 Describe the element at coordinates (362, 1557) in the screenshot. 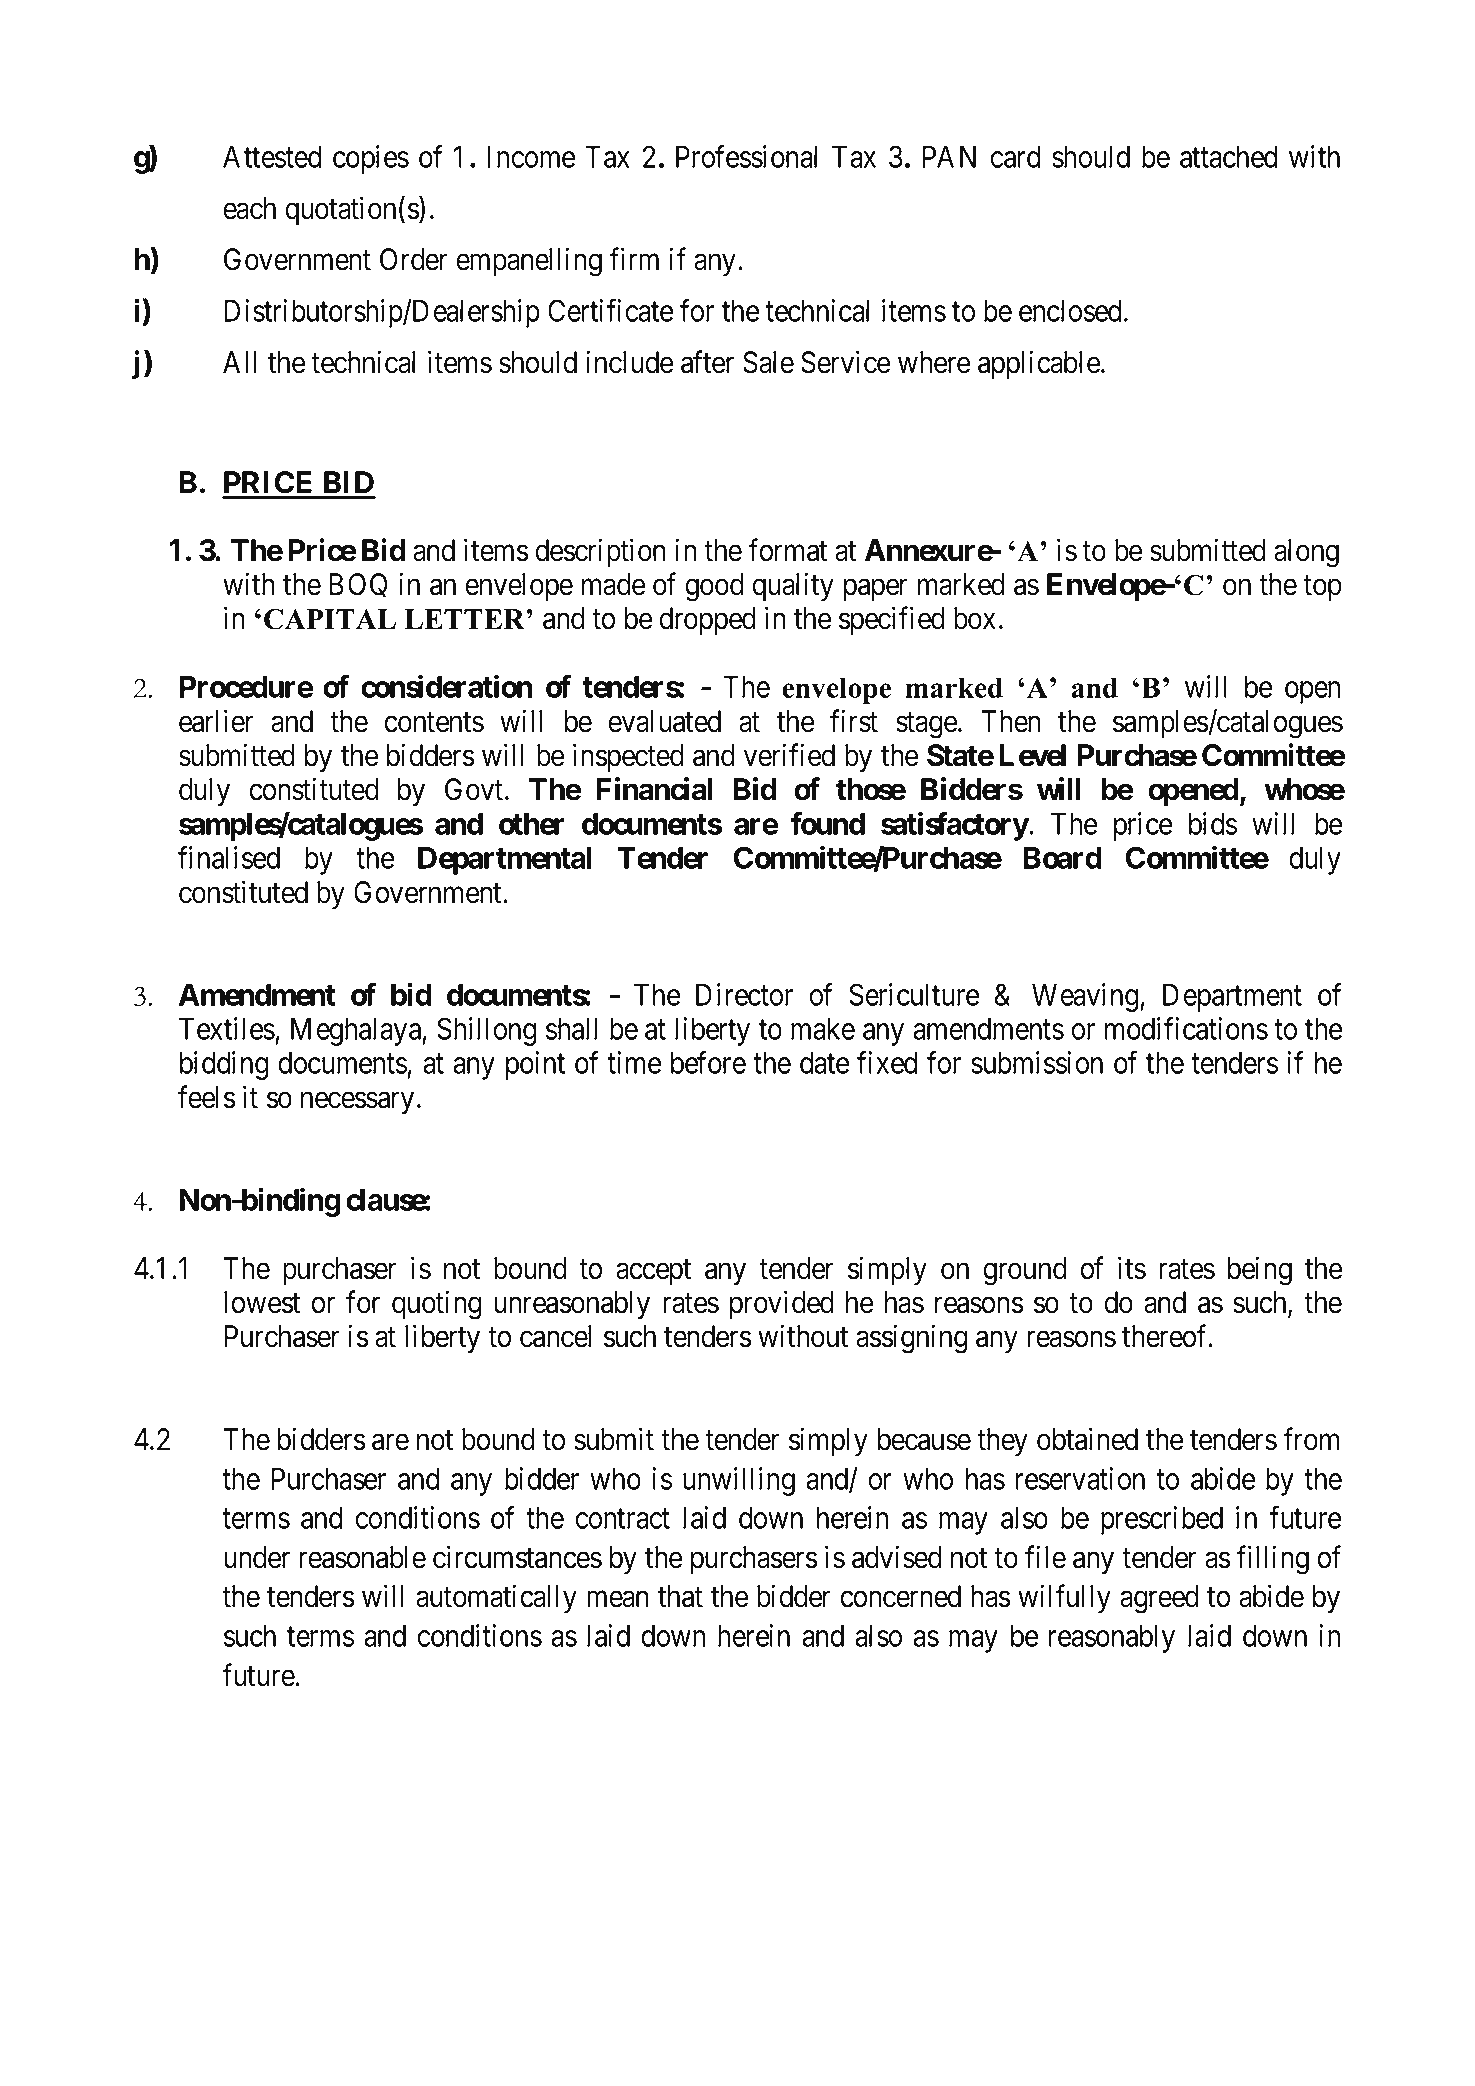

I see `reasonable` at that location.
